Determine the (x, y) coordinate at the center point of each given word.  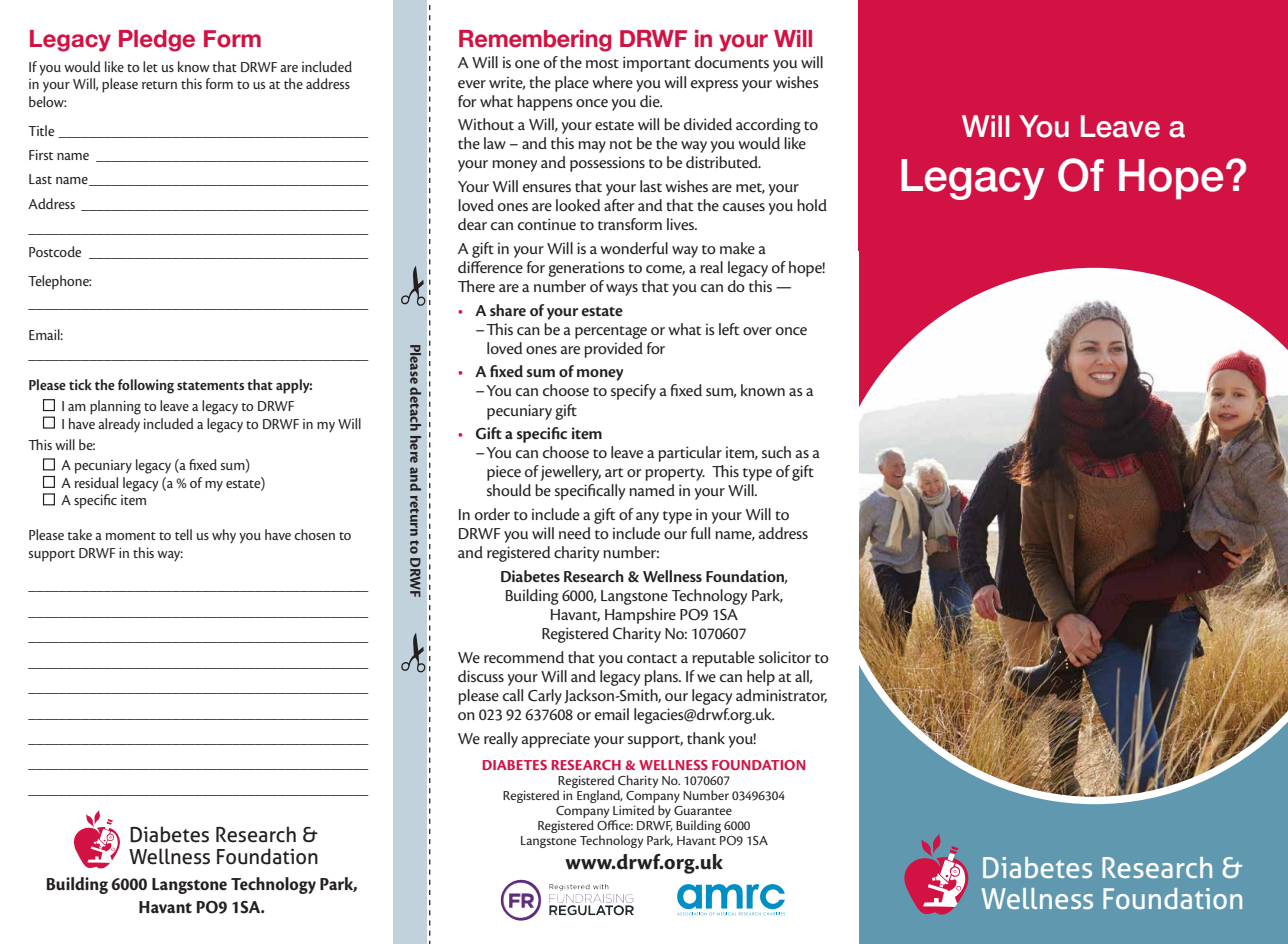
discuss (481, 676)
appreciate (556, 740)
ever (472, 84)
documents (732, 62)
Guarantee (703, 810)
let (150, 66)
